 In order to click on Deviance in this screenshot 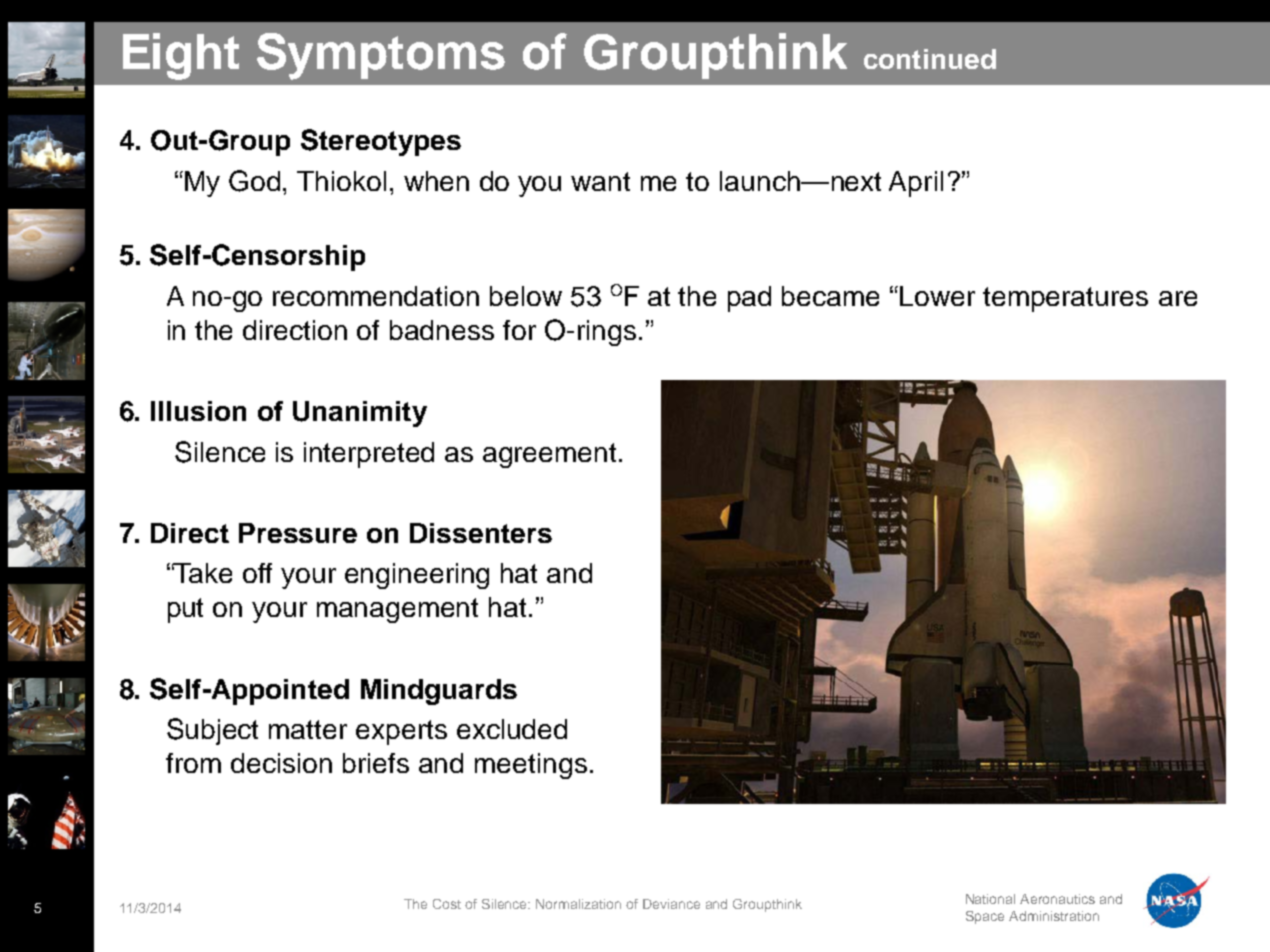, I will do `click(671, 904)`.
